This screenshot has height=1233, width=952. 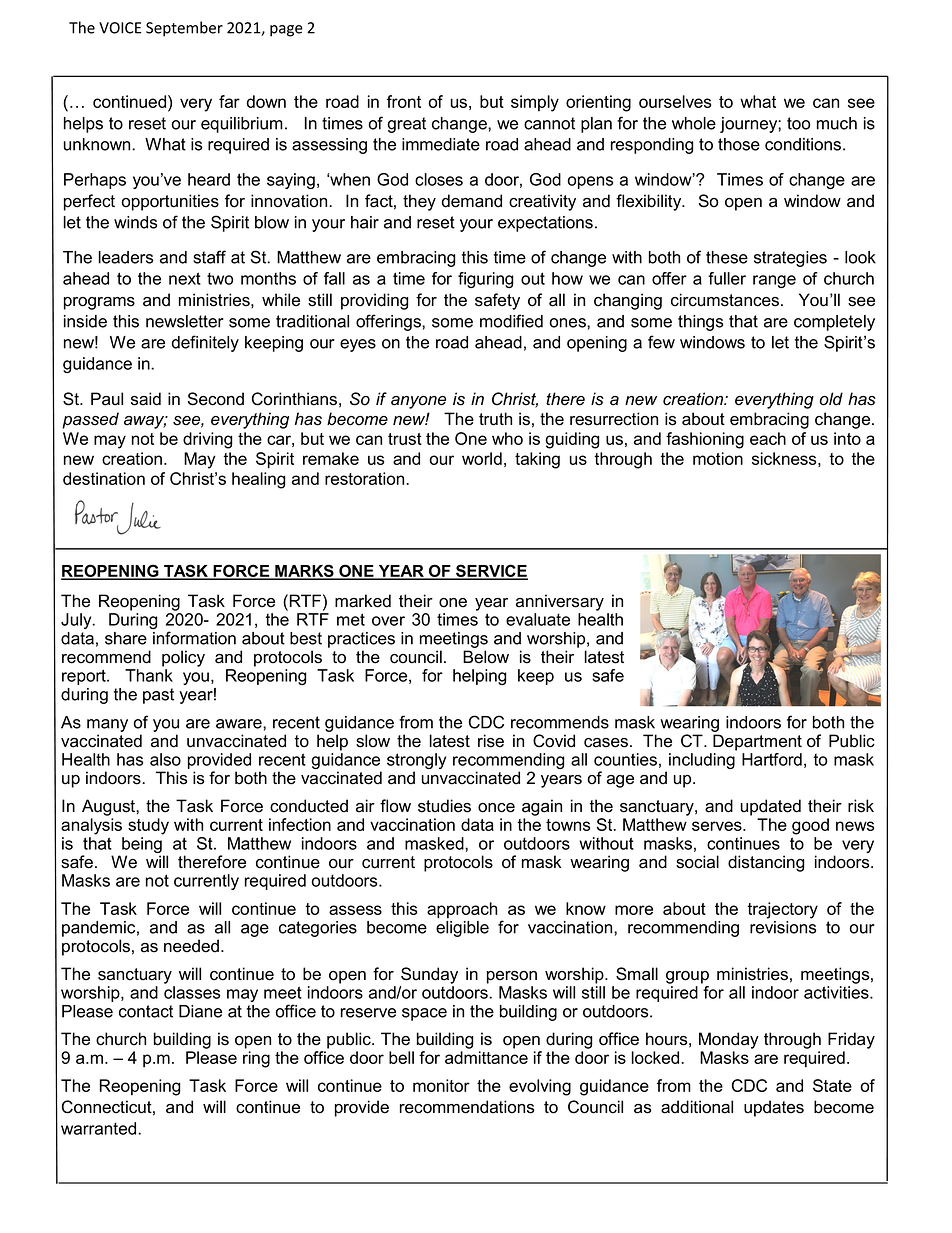 I want to click on truth, so click(x=495, y=419).
